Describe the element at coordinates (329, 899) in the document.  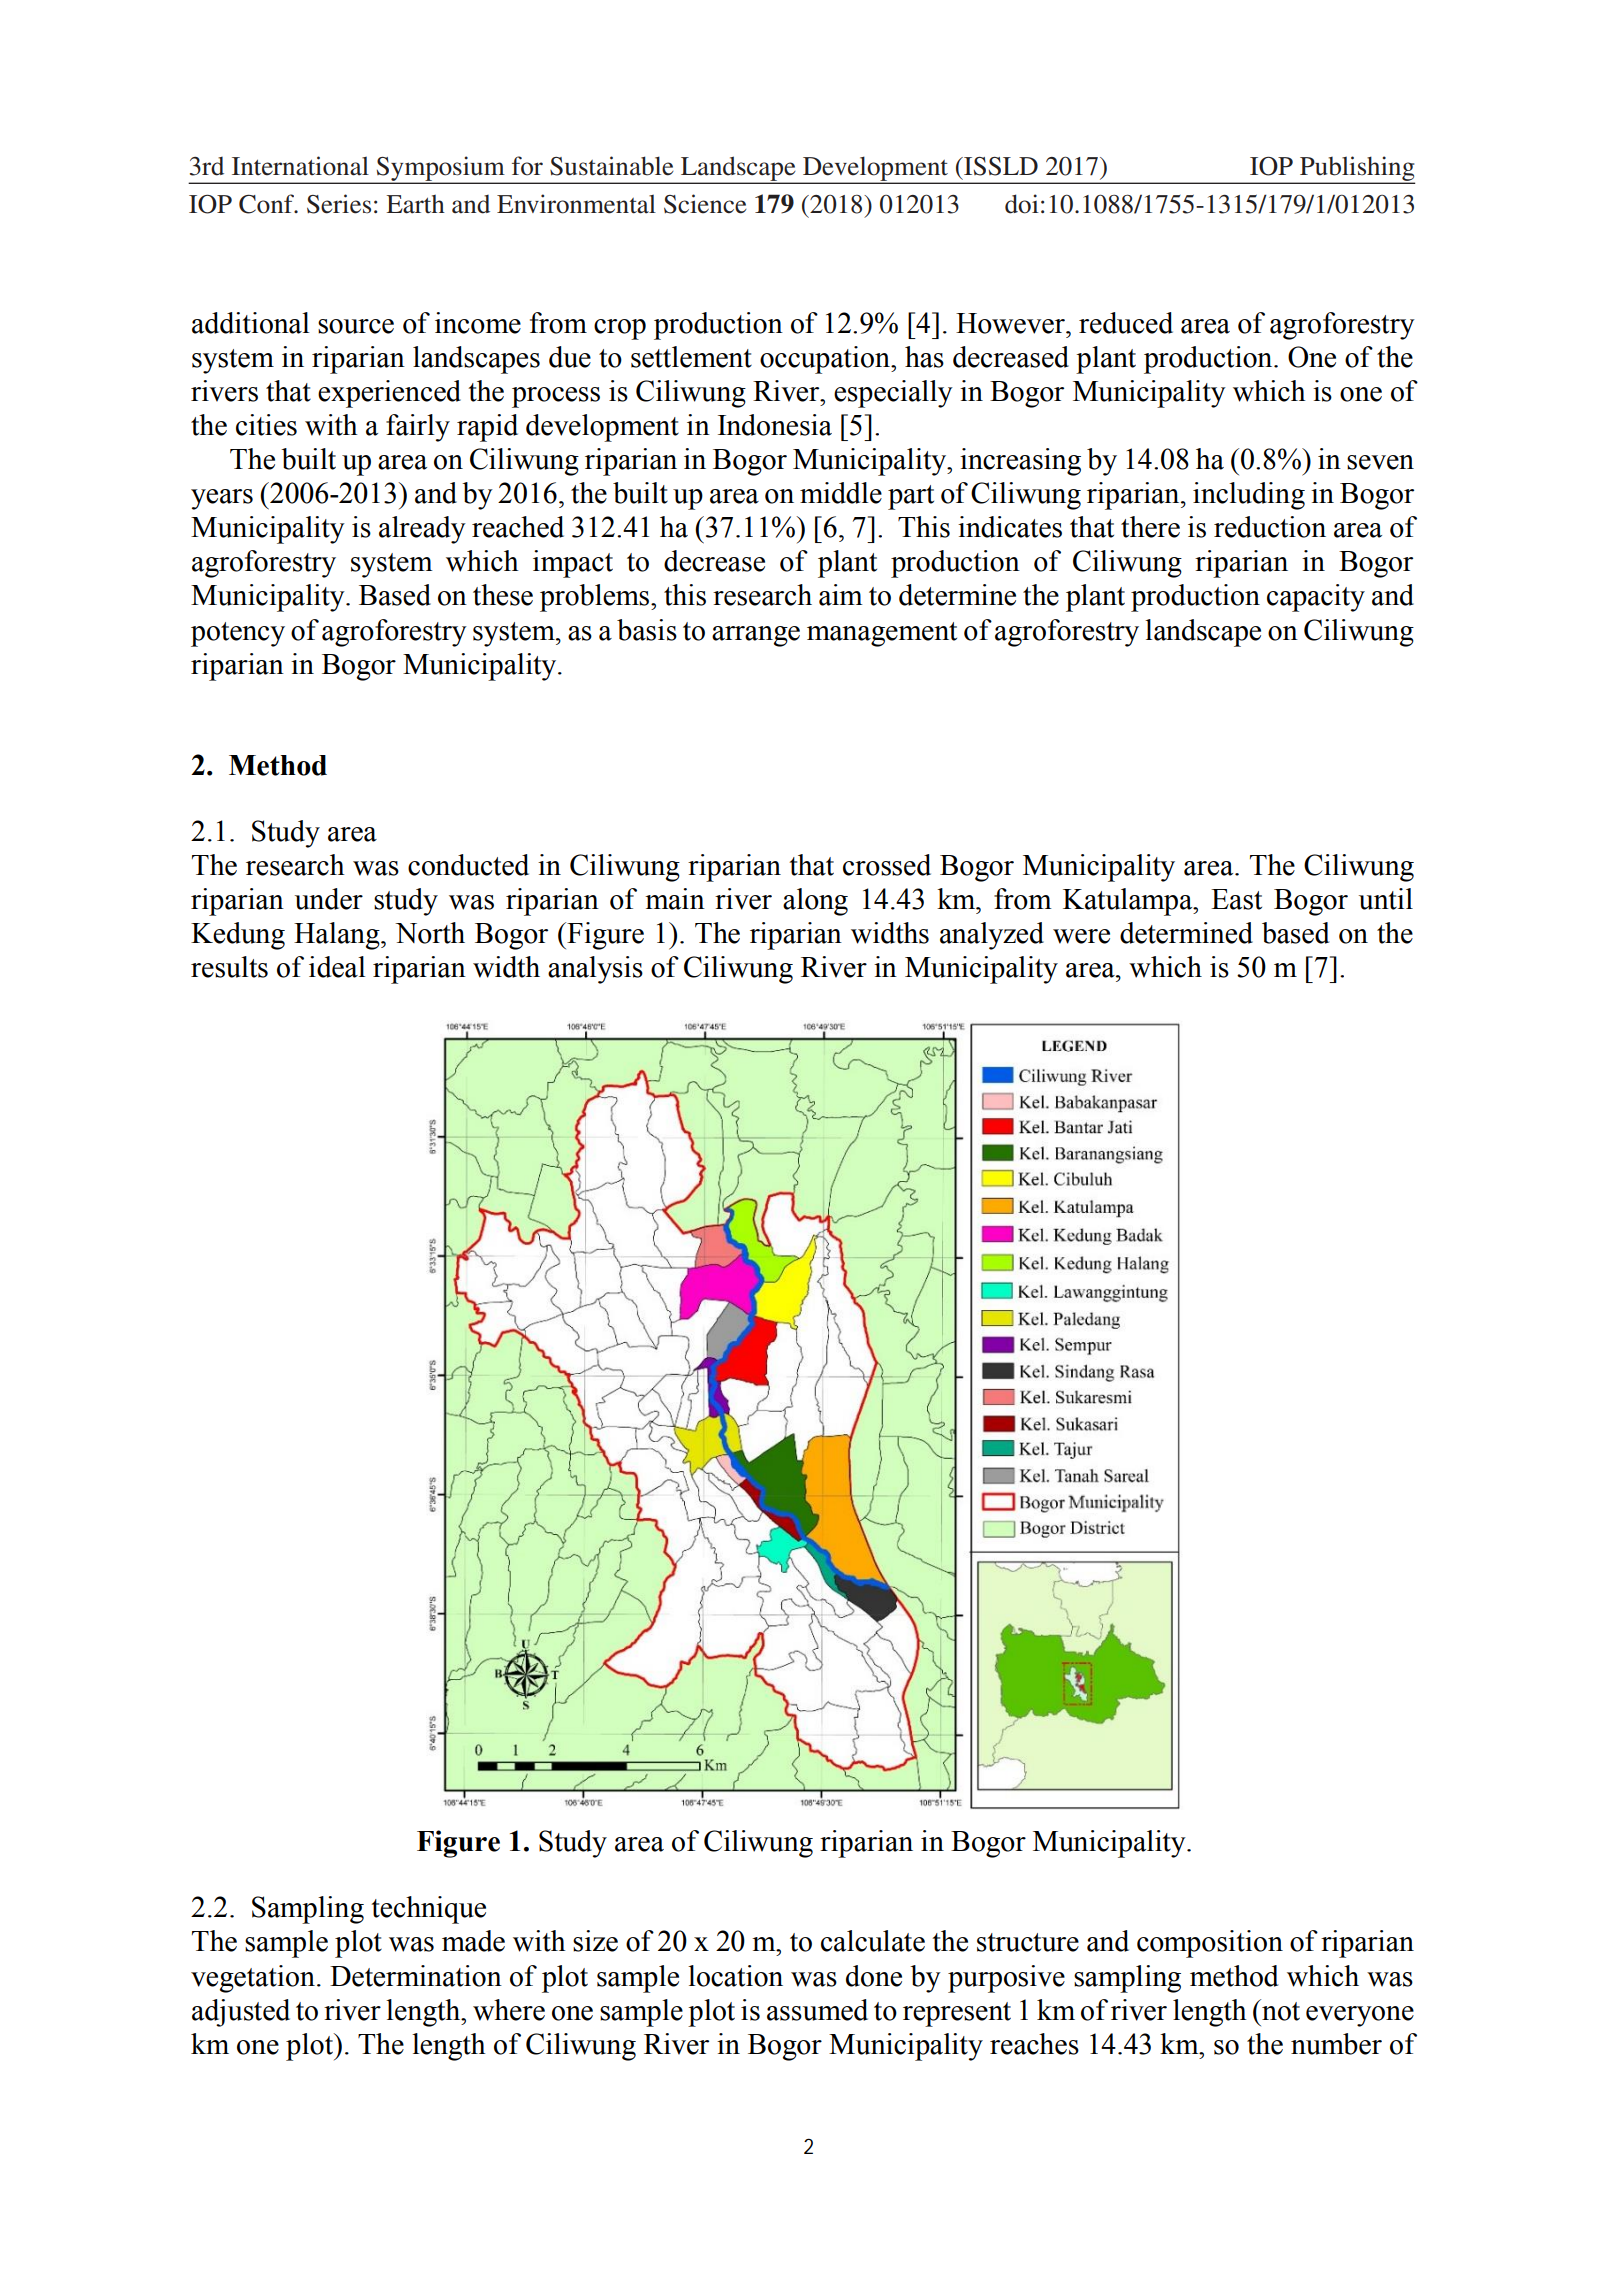
I see `under` at that location.
